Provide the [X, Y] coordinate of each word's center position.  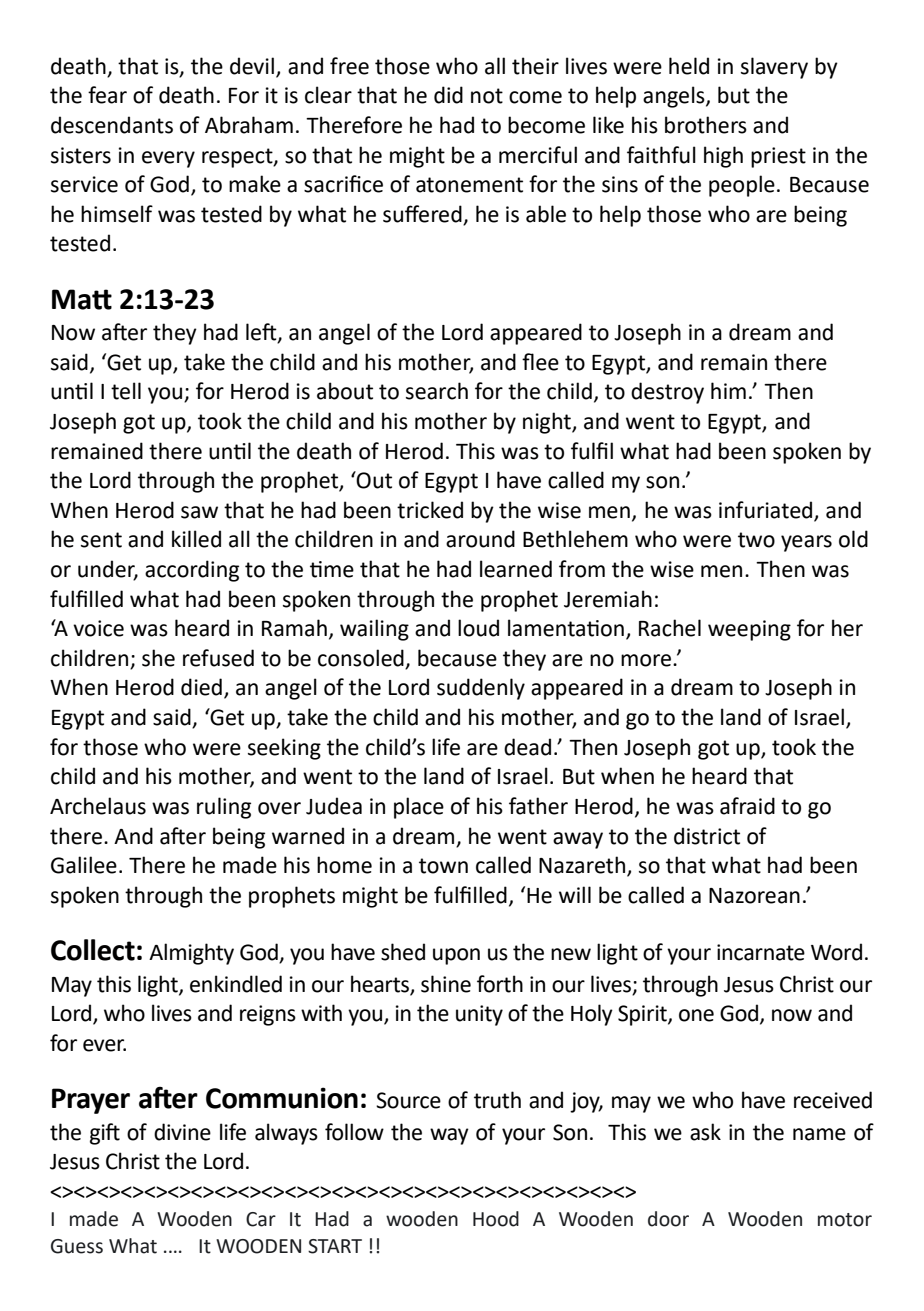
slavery [774, 68]
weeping [749, 630]
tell [126, 391]
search [437, 391]
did [448, 95]
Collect [93, 950]
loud [478, 628]
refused [218, 658]
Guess [77, 1246]
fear [107, 95]
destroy [667, 393]
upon [456, 956]
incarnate [761, 952]
